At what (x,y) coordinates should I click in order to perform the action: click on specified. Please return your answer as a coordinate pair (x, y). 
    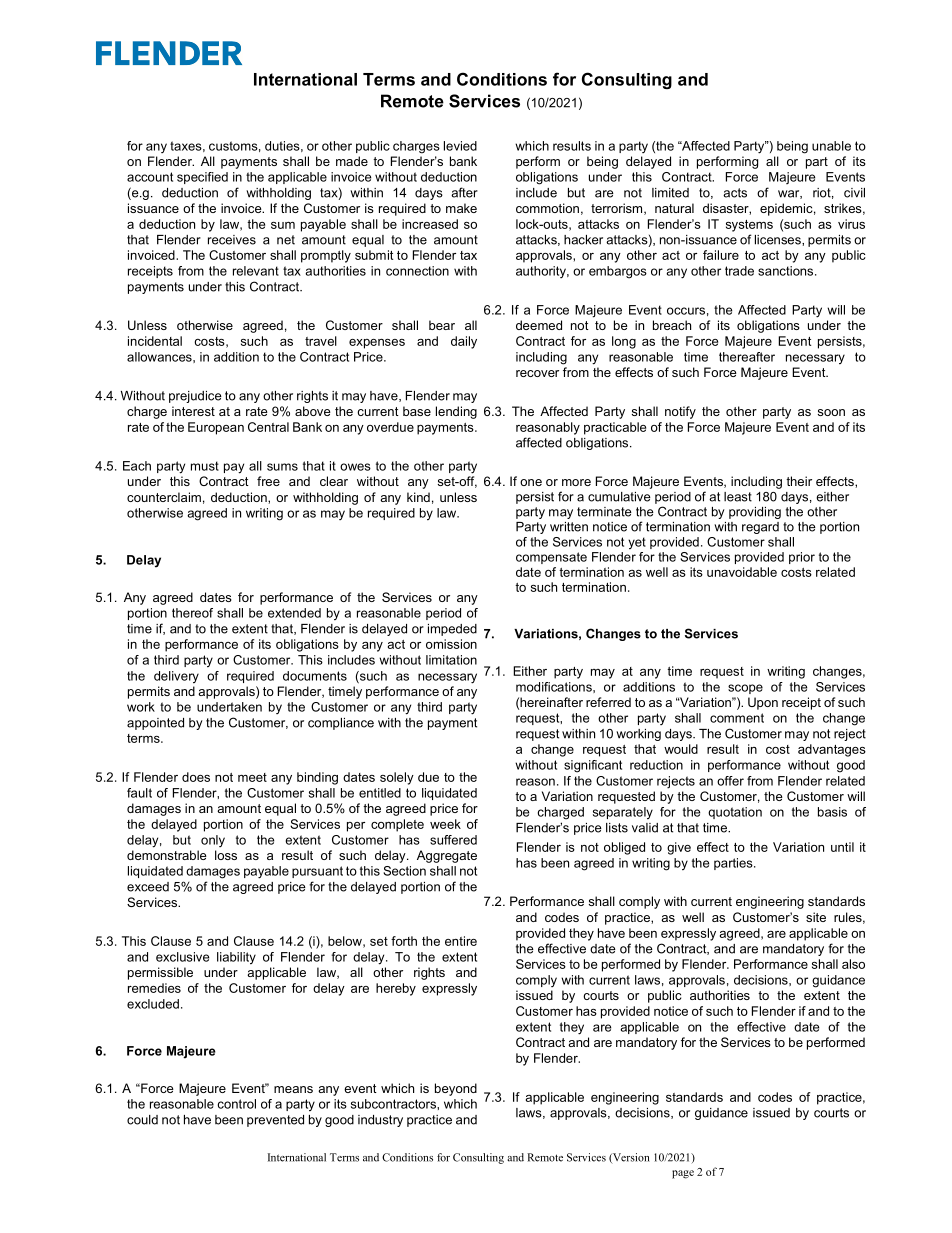
    Looking at the image, I should click on (202, 178).
